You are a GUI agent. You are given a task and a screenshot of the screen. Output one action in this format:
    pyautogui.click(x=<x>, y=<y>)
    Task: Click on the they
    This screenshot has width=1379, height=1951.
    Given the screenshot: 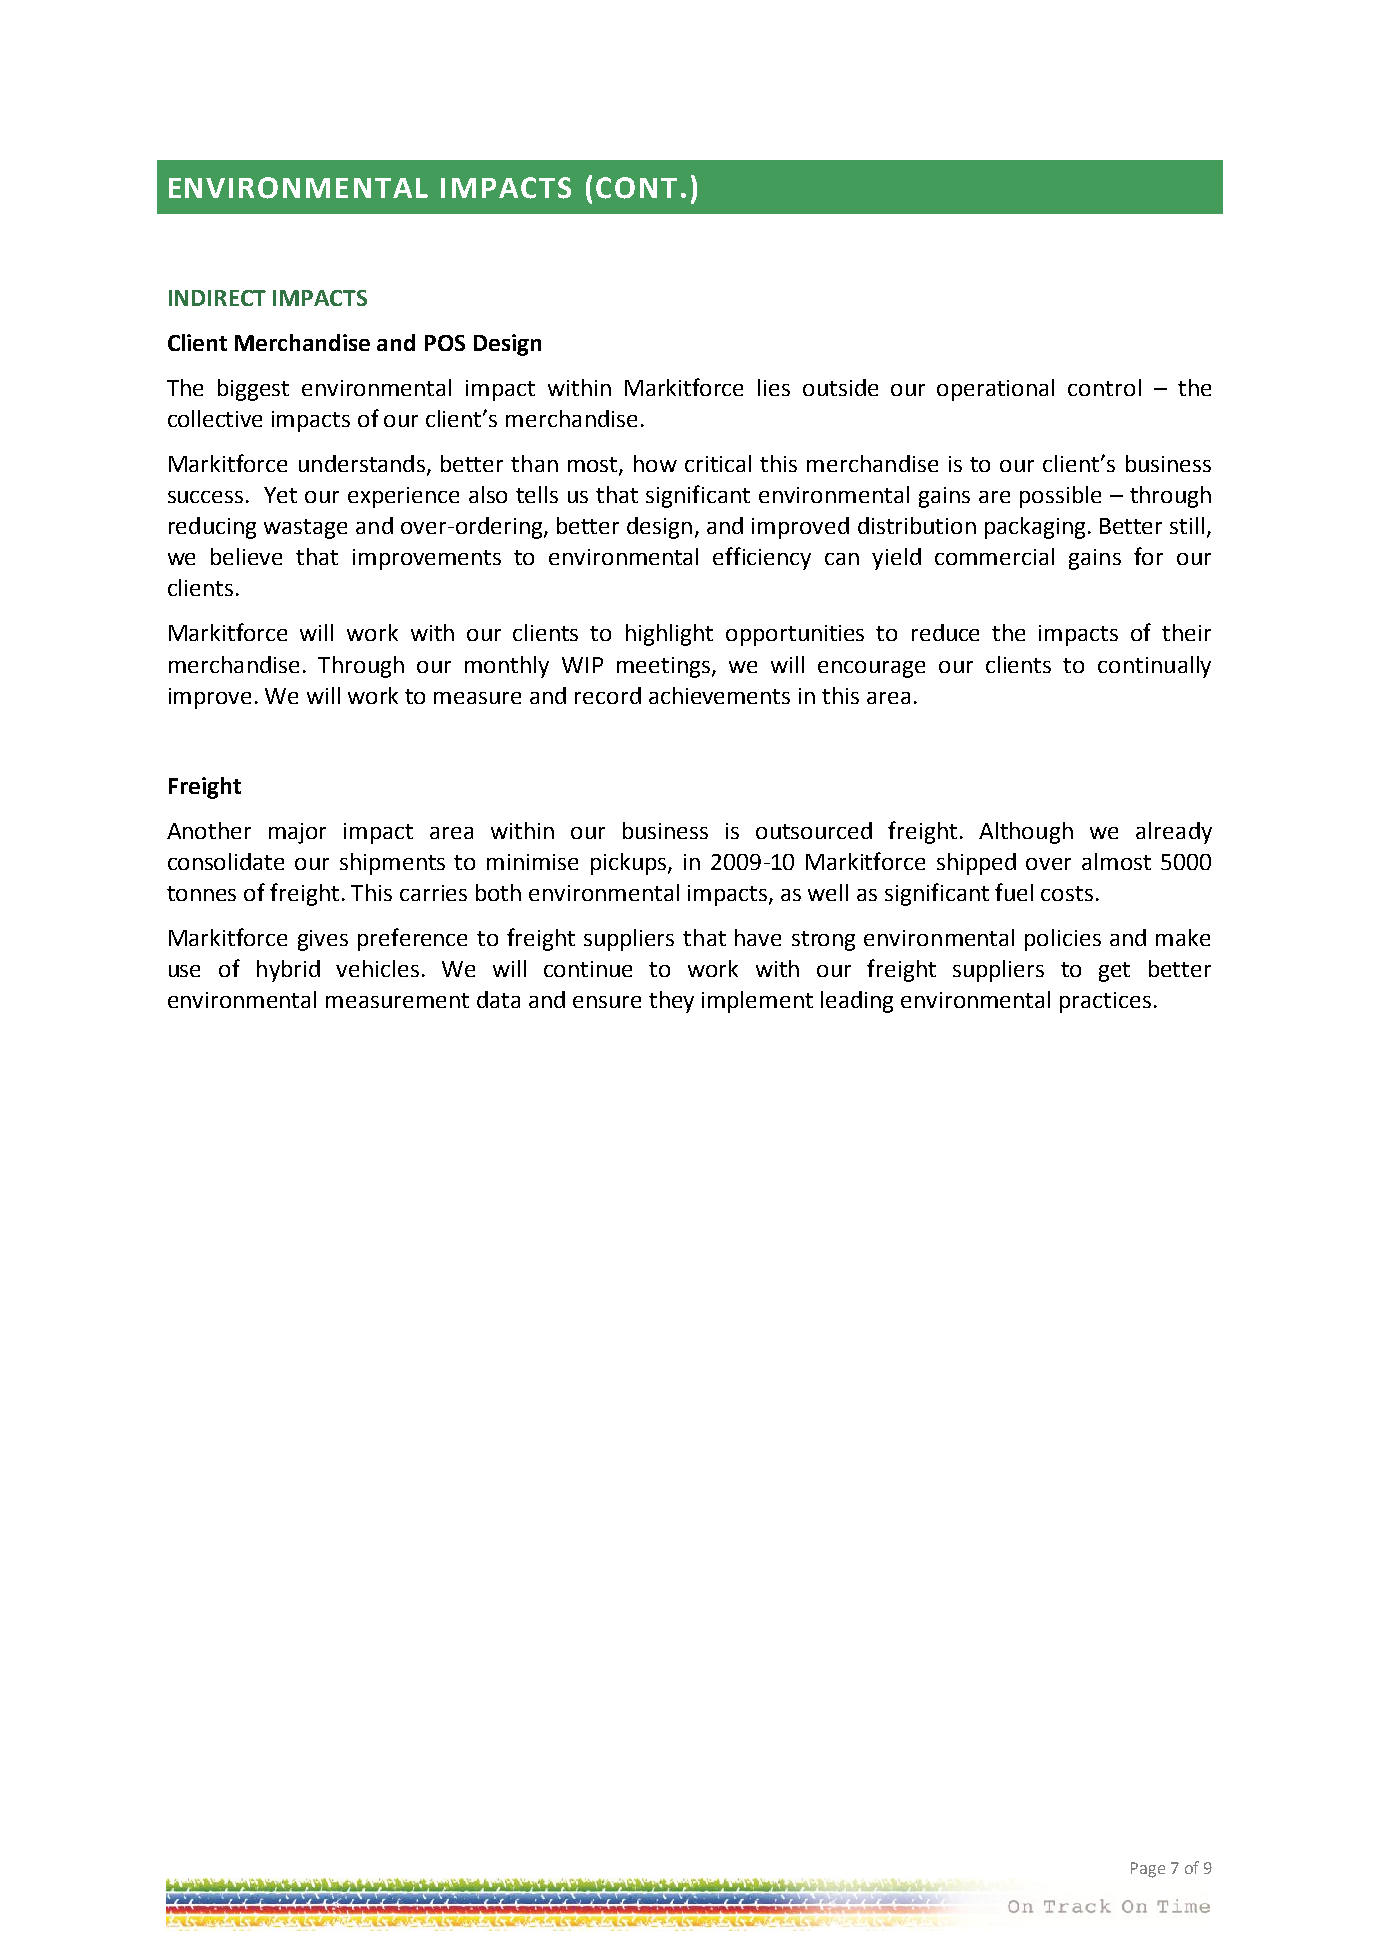 What is the action you would take?
    pyautogui.click(x=671, y=1002)
